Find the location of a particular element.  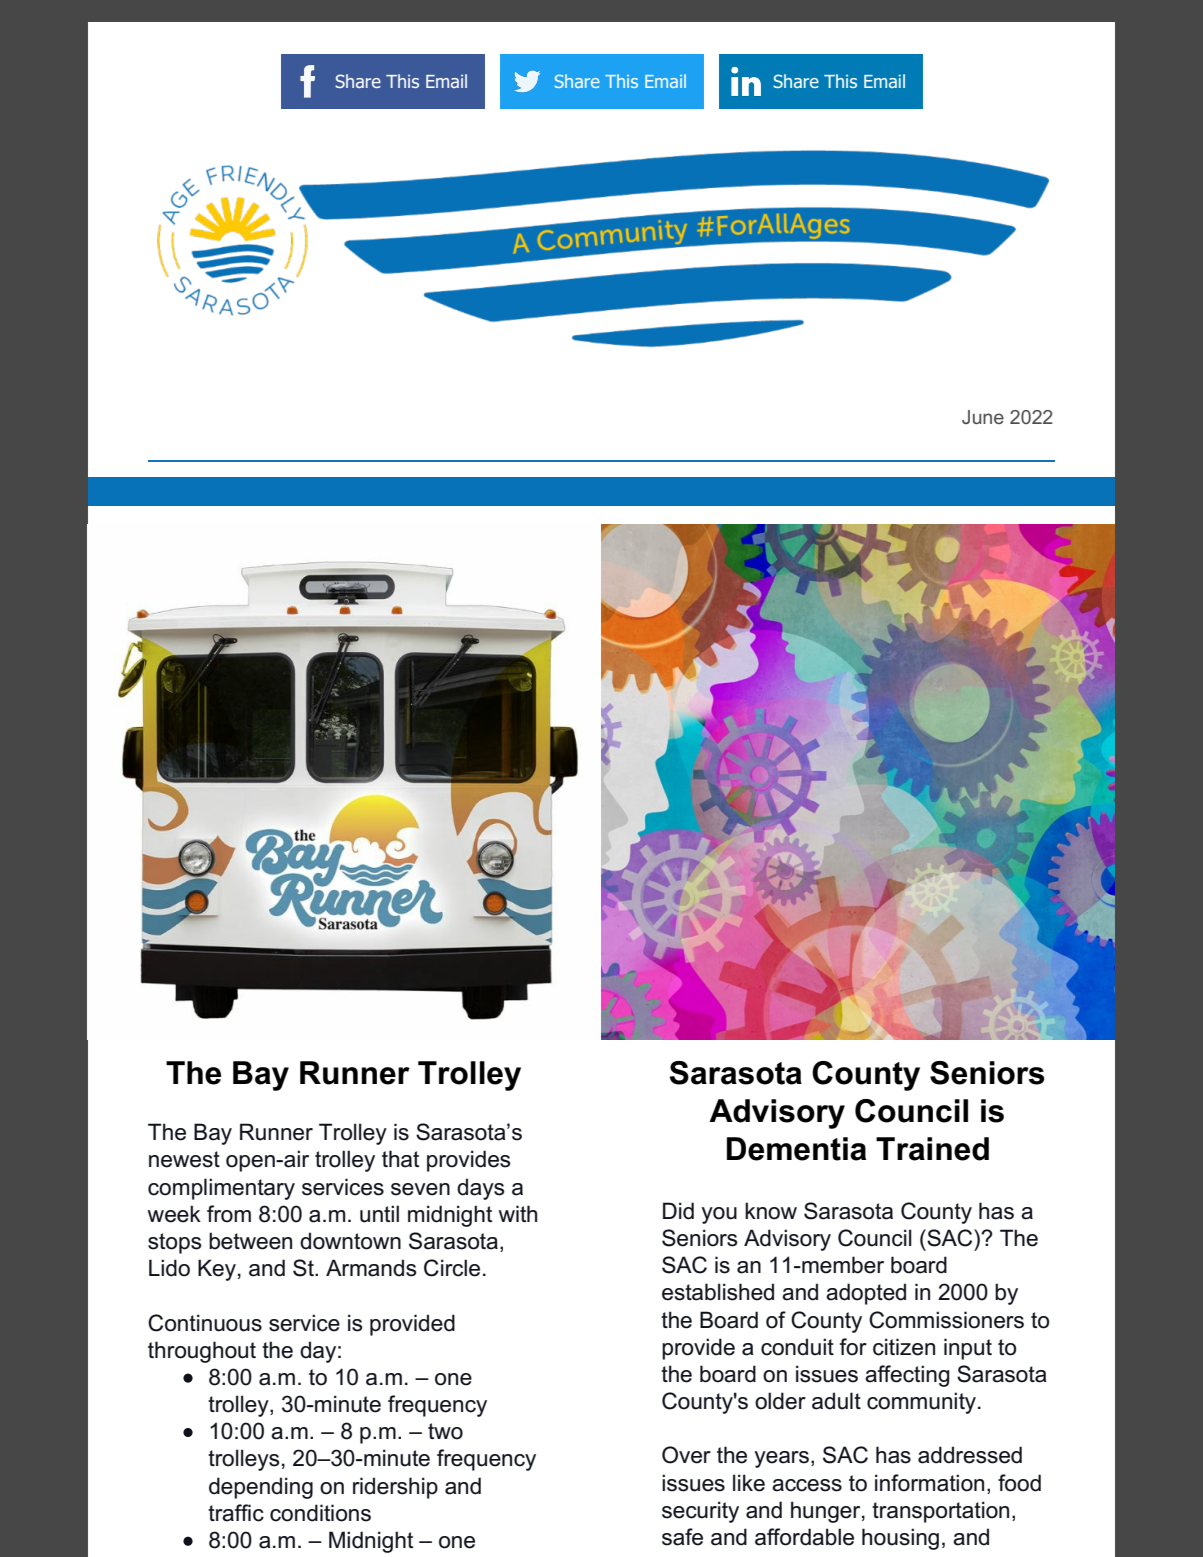

June is located at coordinates (983, 417).
